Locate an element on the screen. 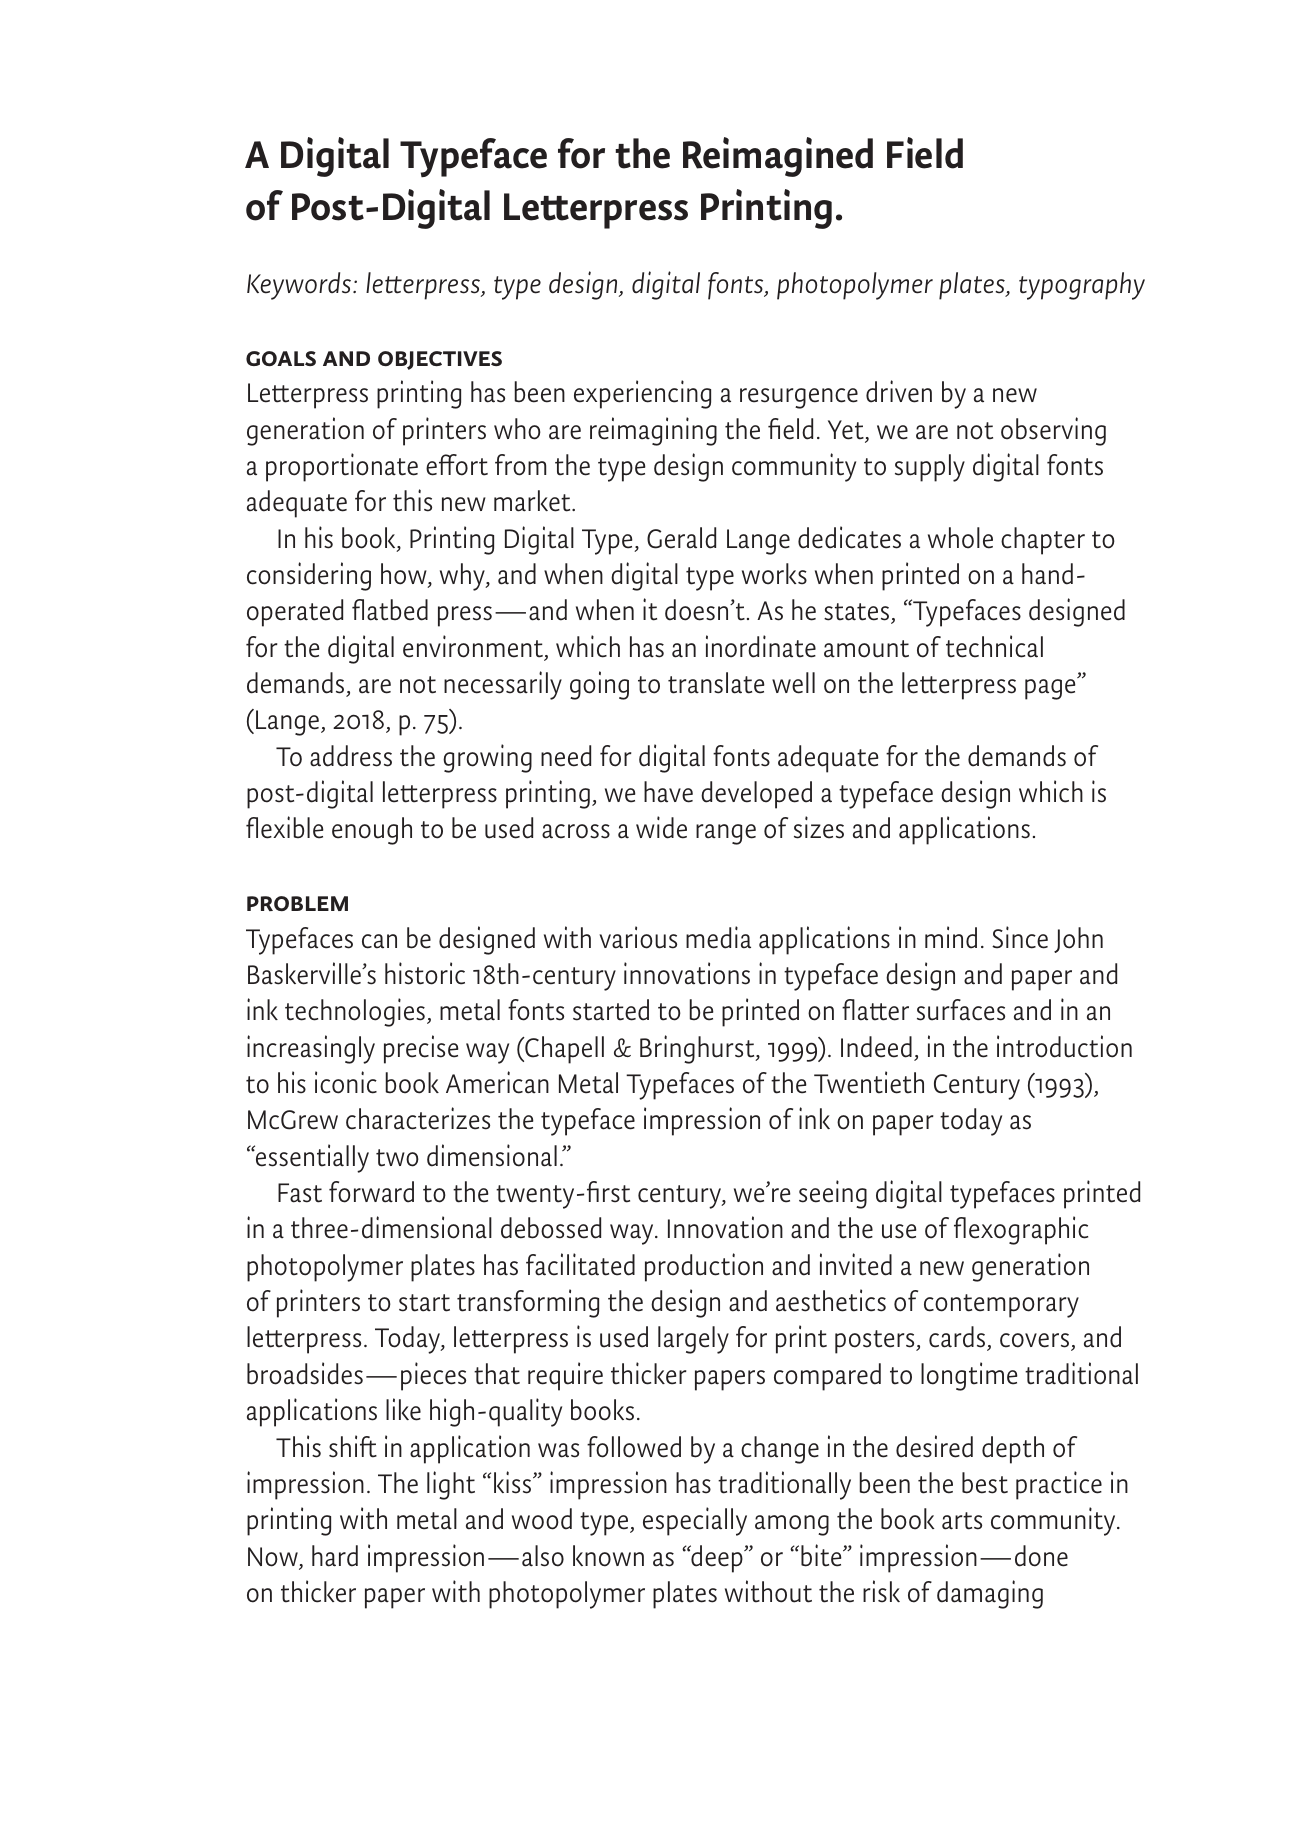  technical is located at coordinates (994, 646).
